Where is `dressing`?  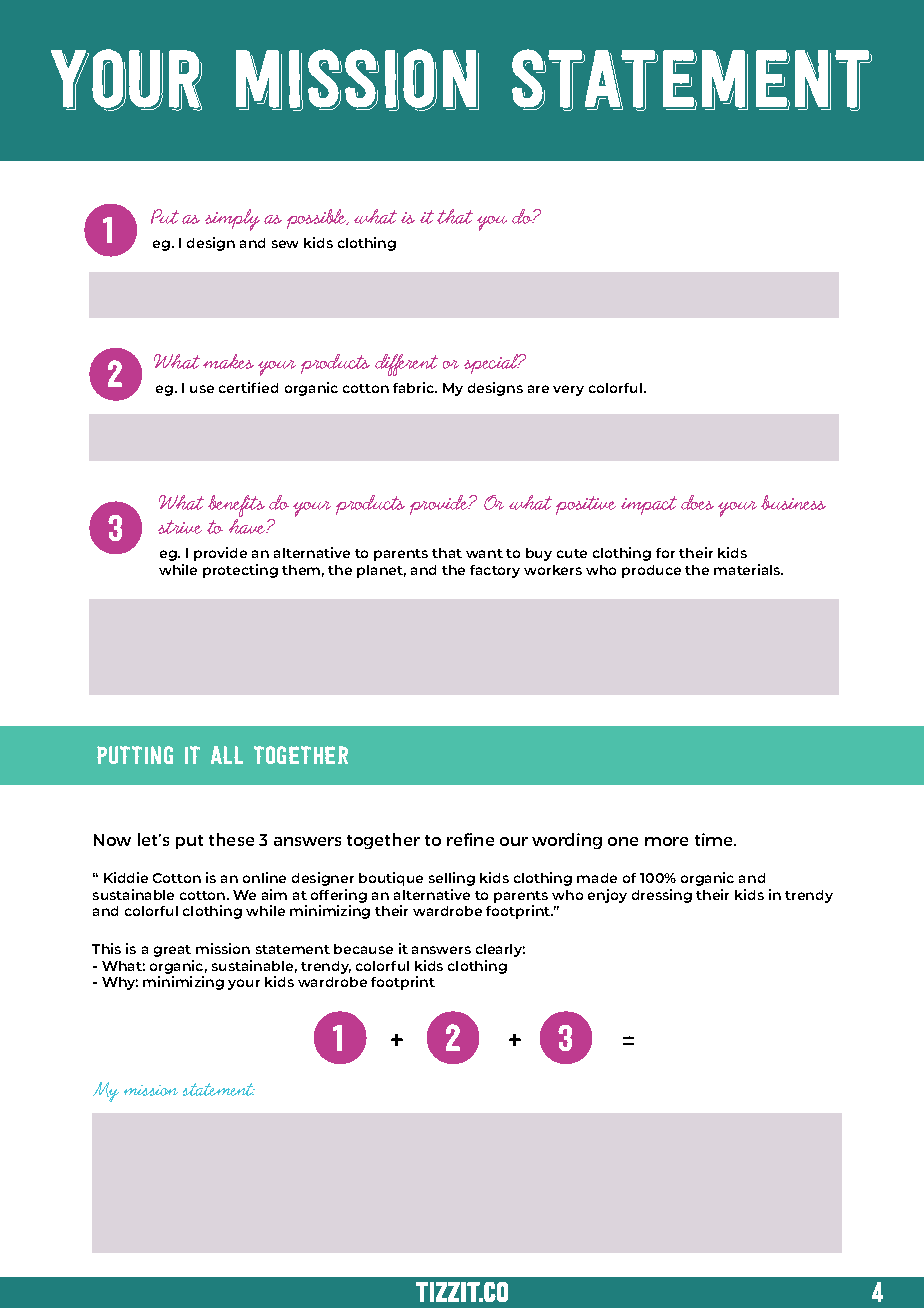
dressing is located at coordinates (662, 896).
